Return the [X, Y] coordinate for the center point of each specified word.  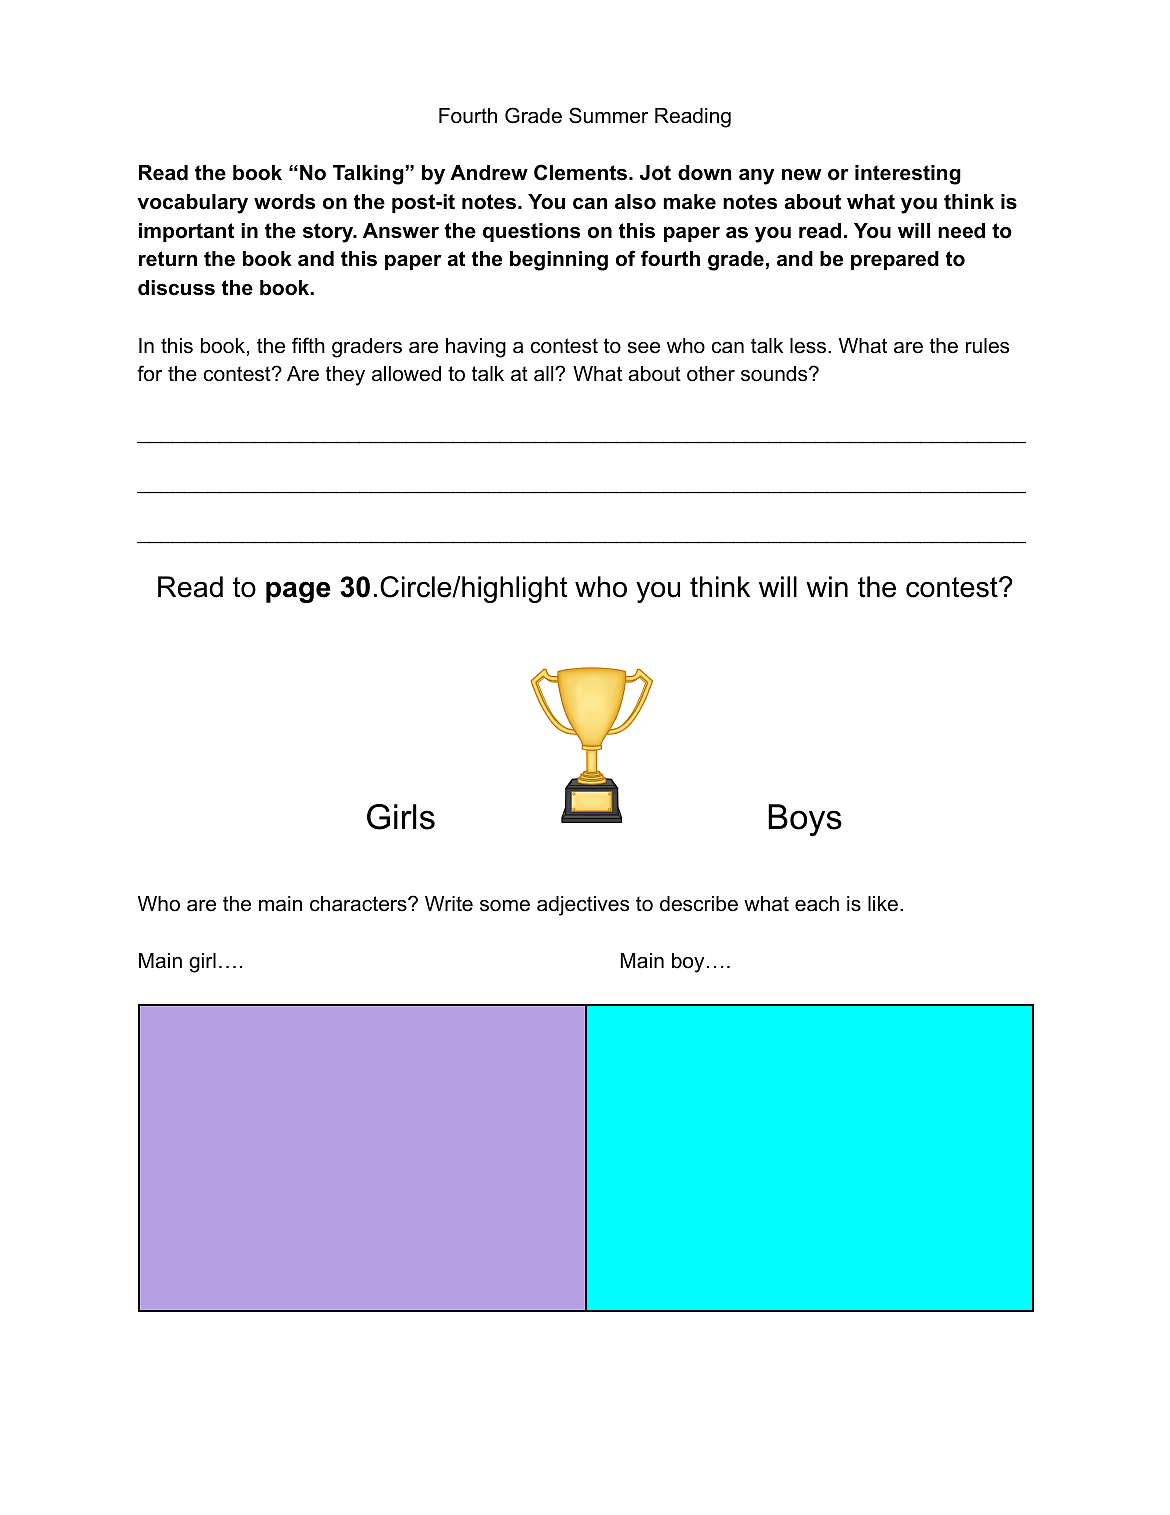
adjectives [583, 906]
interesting [908, 175]
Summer [608, 115]
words [284, 202]
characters [359, 904]
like [883, 904]
